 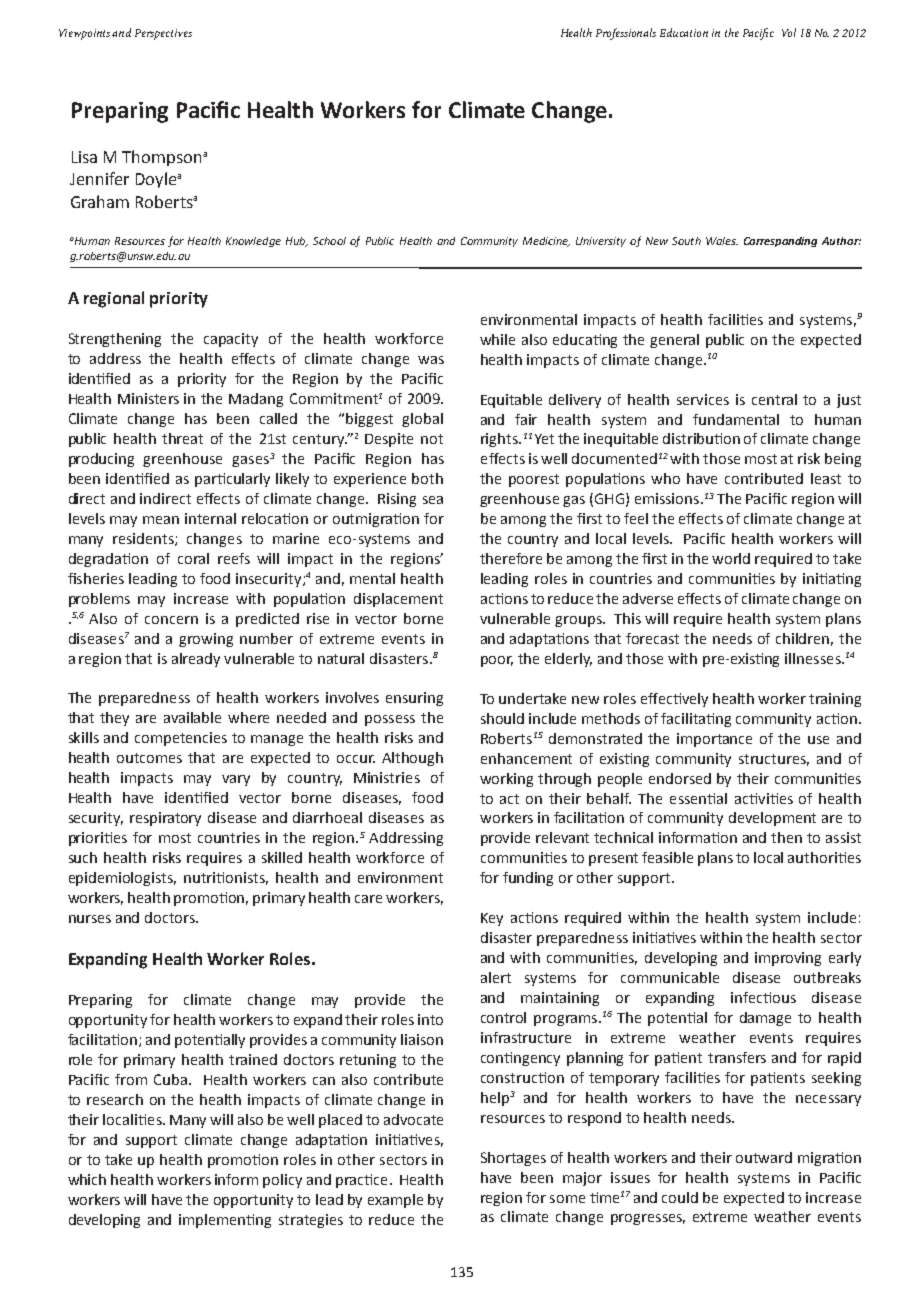 What do you see at coordinates (626, 34) in the document?
I see `Professionals` at bounding box center [626, 34].
